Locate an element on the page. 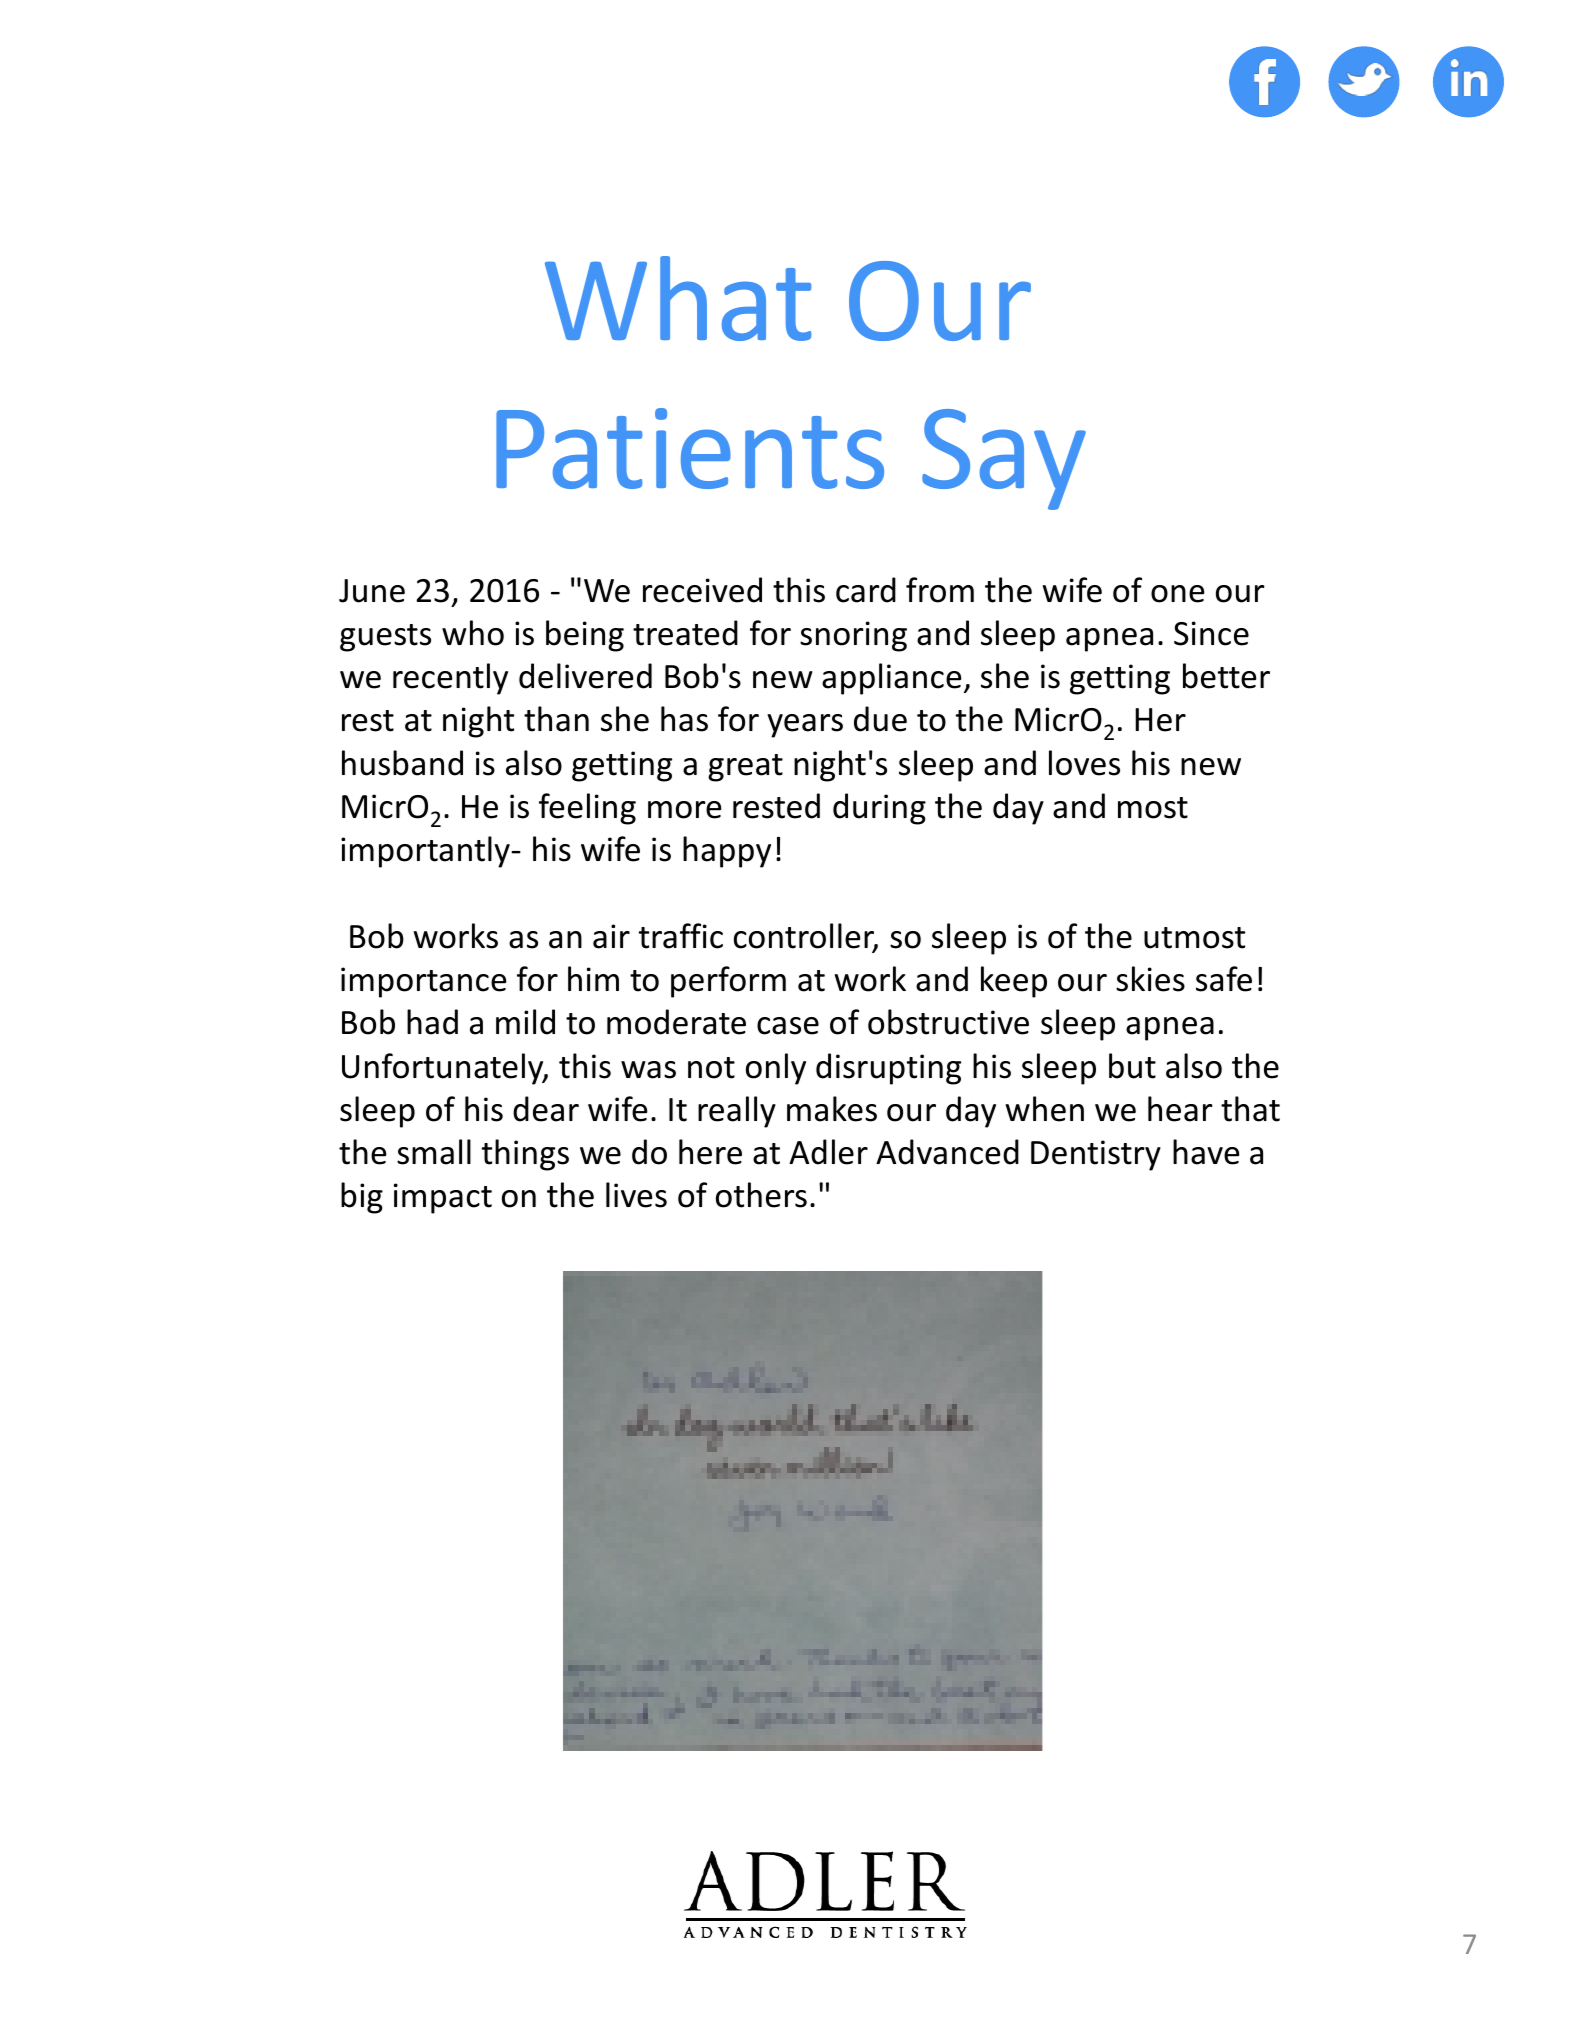 This image has width=1575, height=2039. What is located at coordinates (678, 298).
